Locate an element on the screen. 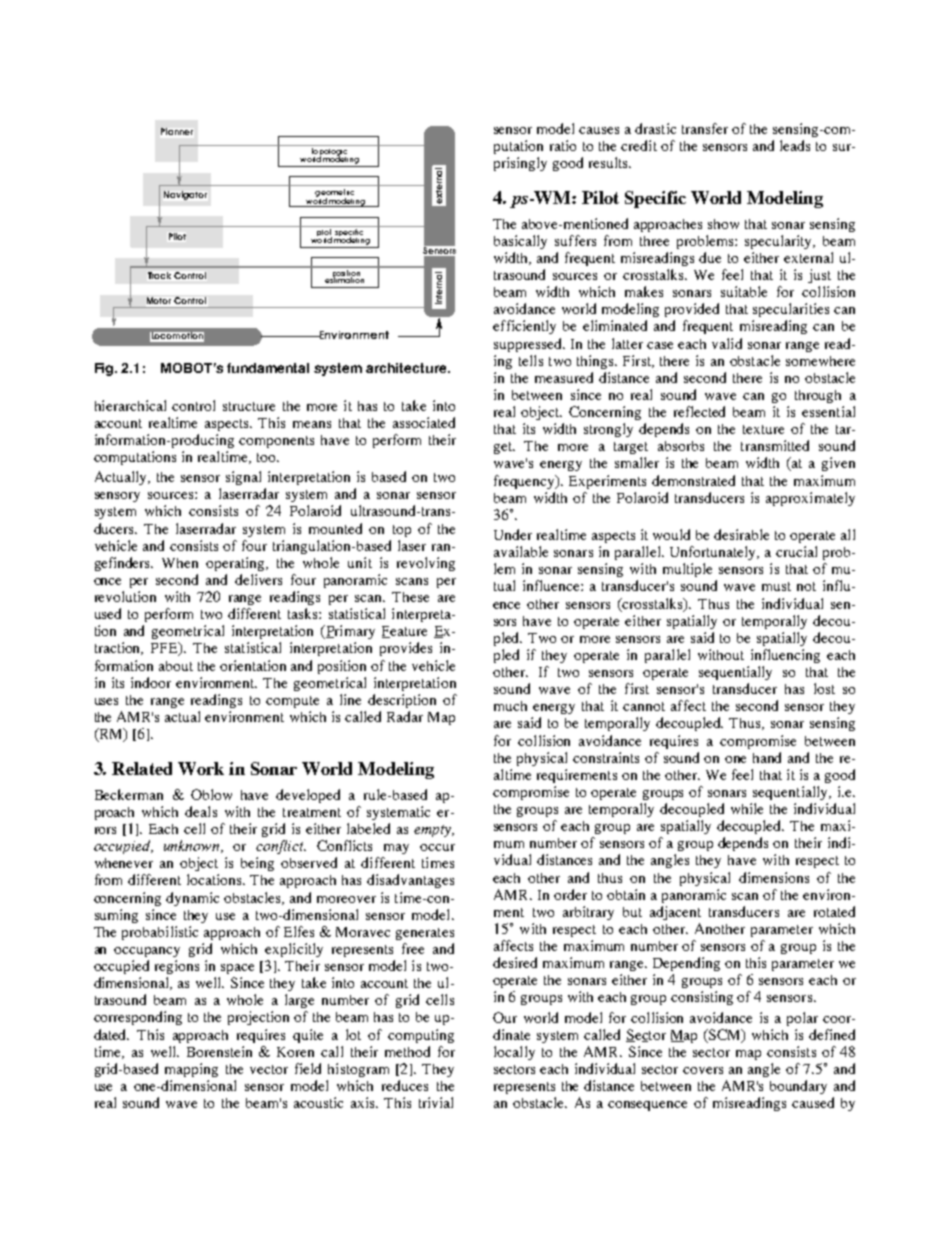  mapping is located at coordinates (191, 1070).
